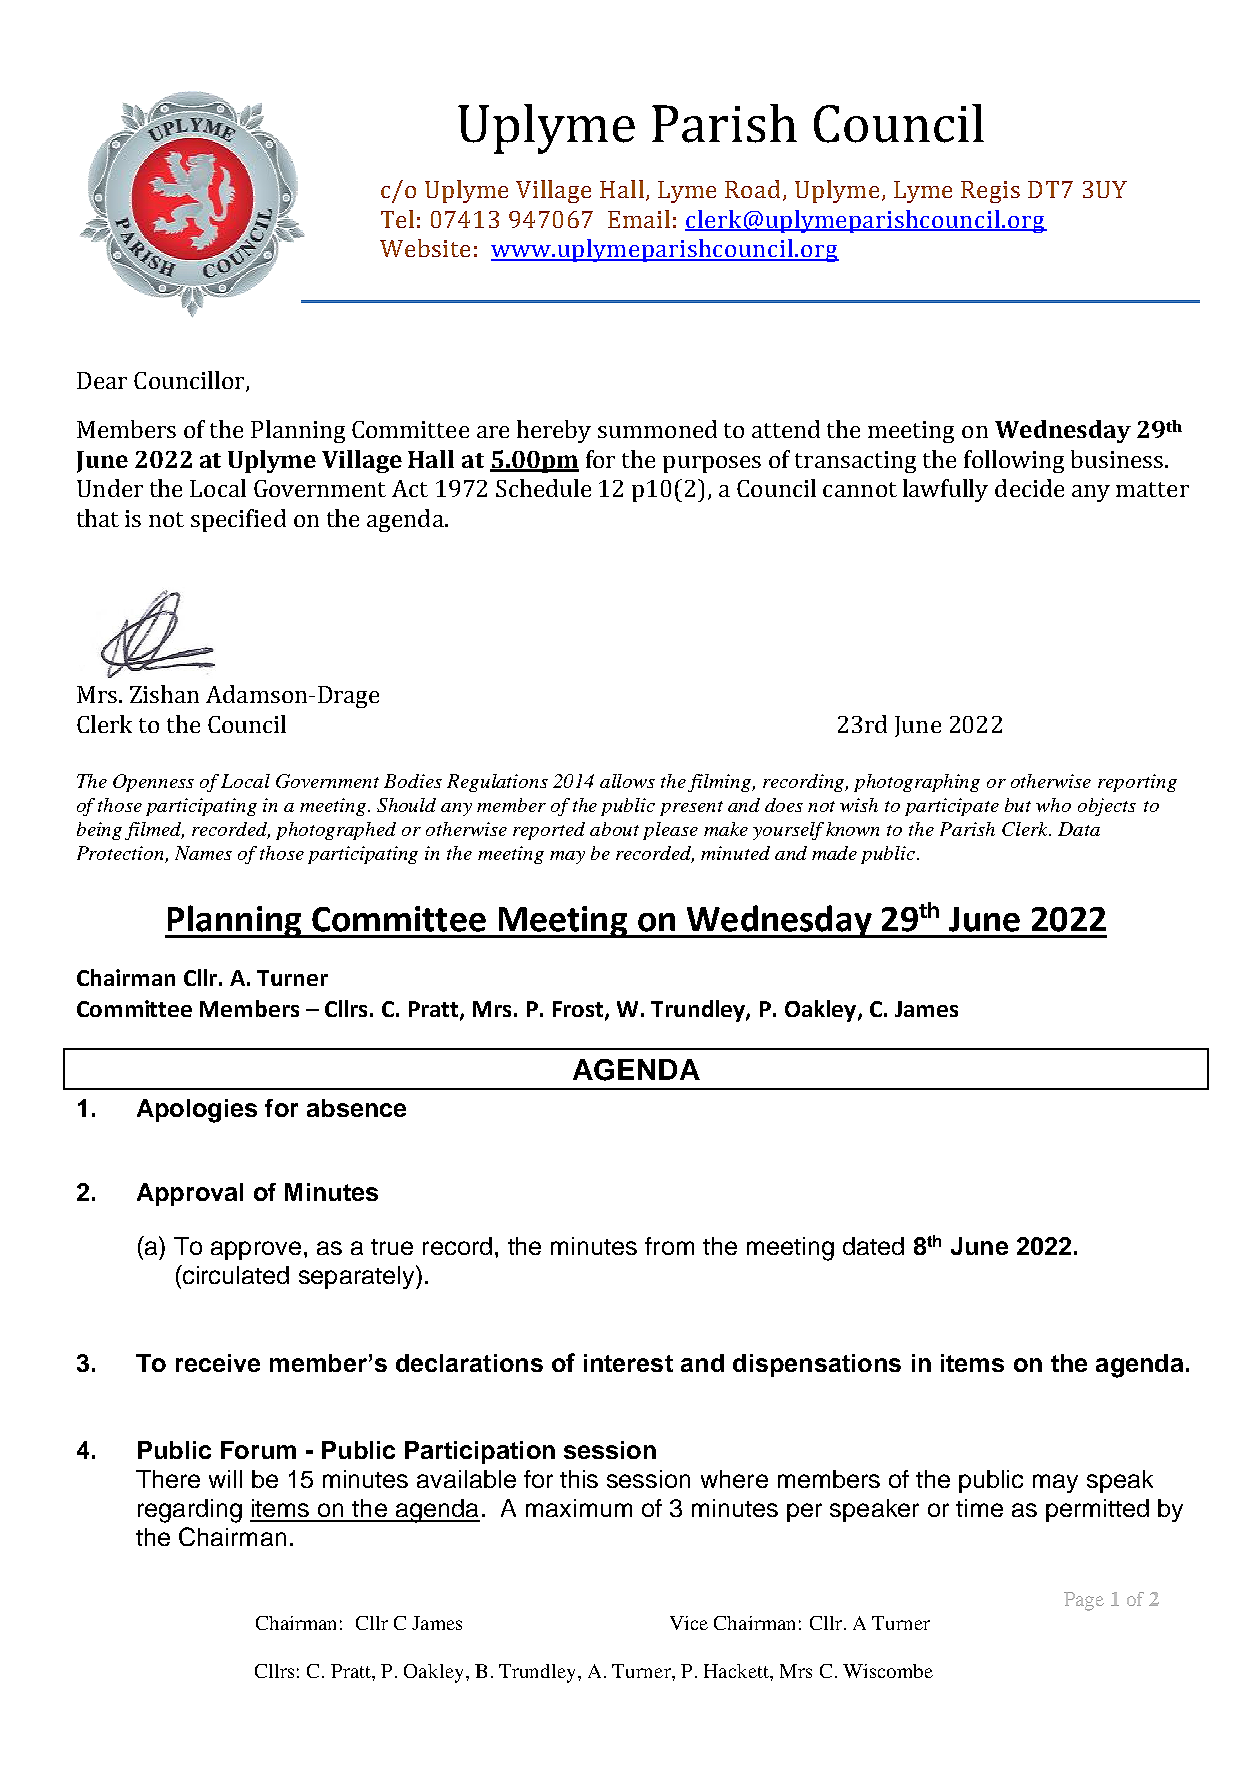 The height and width of the page is (1777, 1256). Describe the element at coordinates (579, 1010) in the page. I see `Frost` at that location.
